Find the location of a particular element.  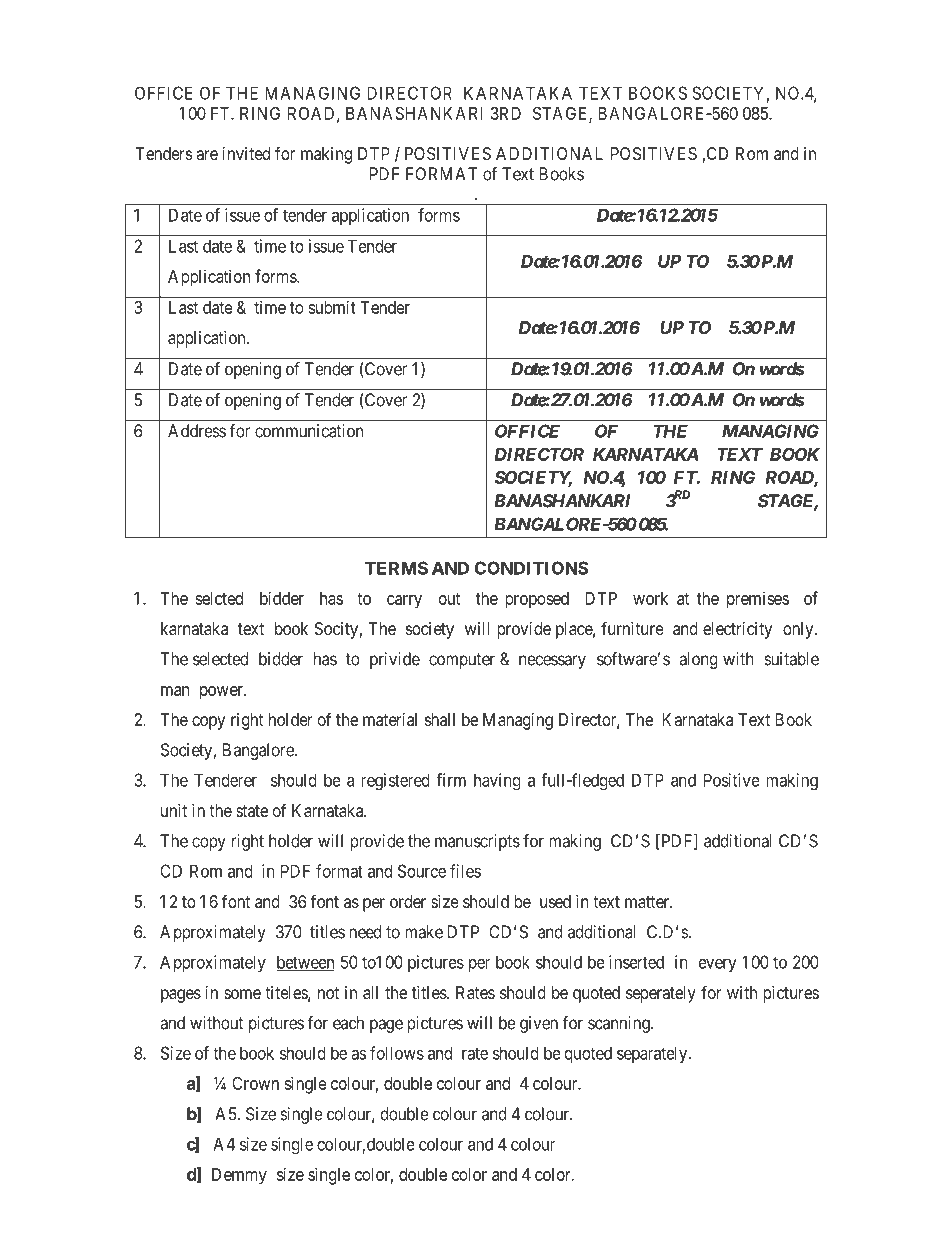

electricity is located at coordinates (737, 630).
